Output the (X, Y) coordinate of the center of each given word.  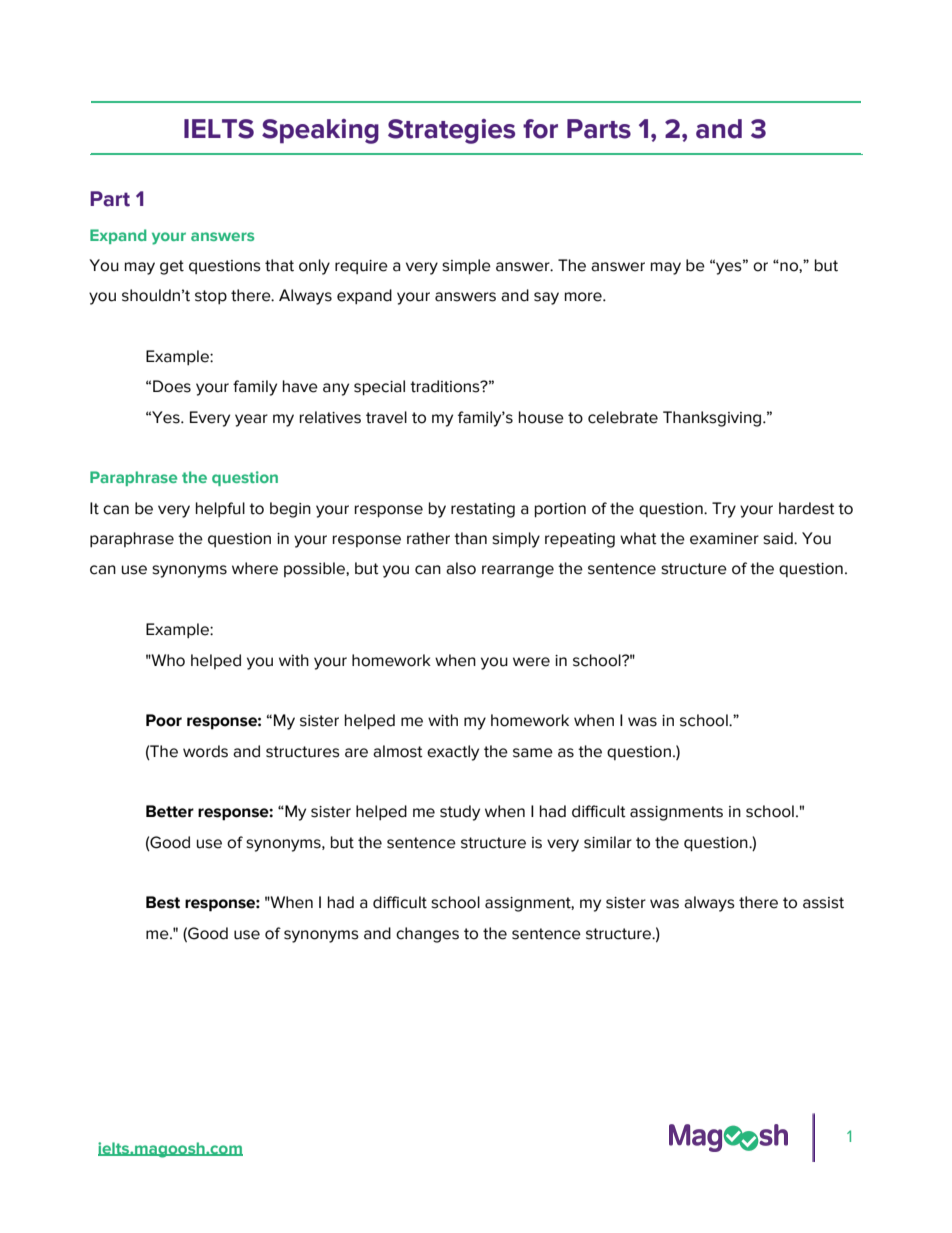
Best (163, 902)
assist (823, 903)
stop (211, 297)
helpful (220, 509)
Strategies (451, 131)
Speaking (320, 131)
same (533, 753)
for (540, 129)
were (531, 662)
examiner (724, 539)
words (205, 751)
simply (516, 540)
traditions (446, 386)
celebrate (623, 417)
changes (427, 935)
